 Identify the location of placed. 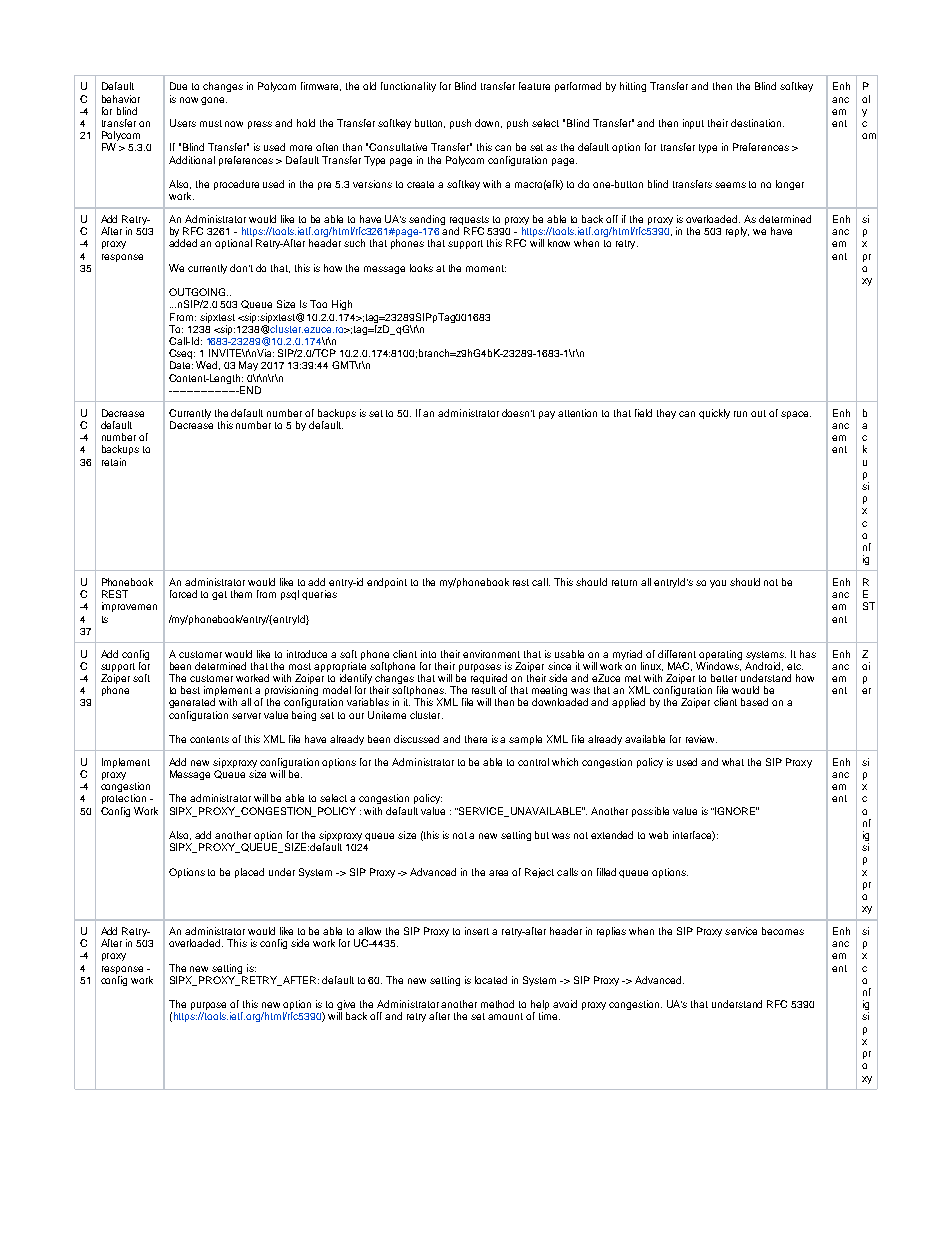
(249, 873).
